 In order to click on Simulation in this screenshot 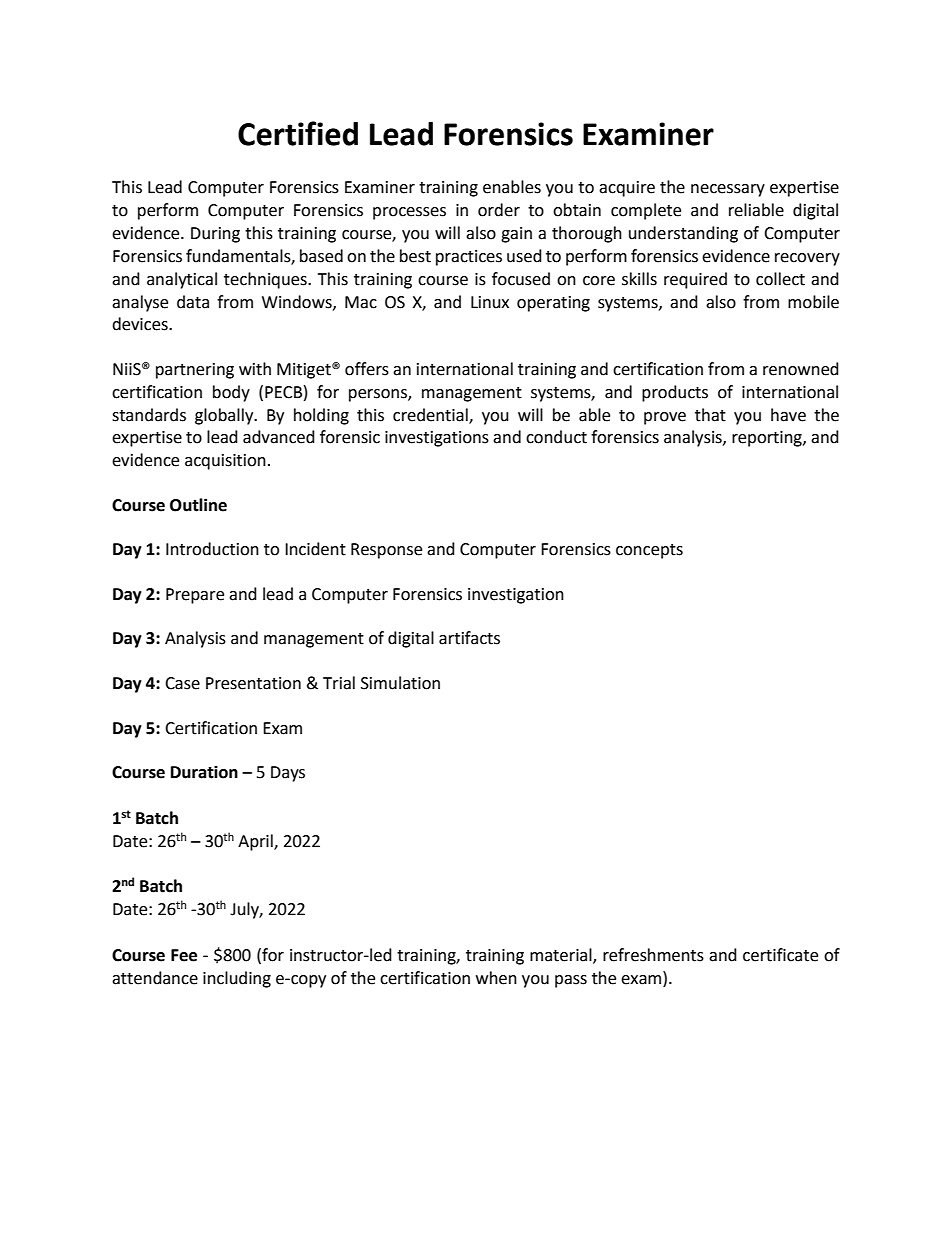, I will do `click(400, 683)`.
